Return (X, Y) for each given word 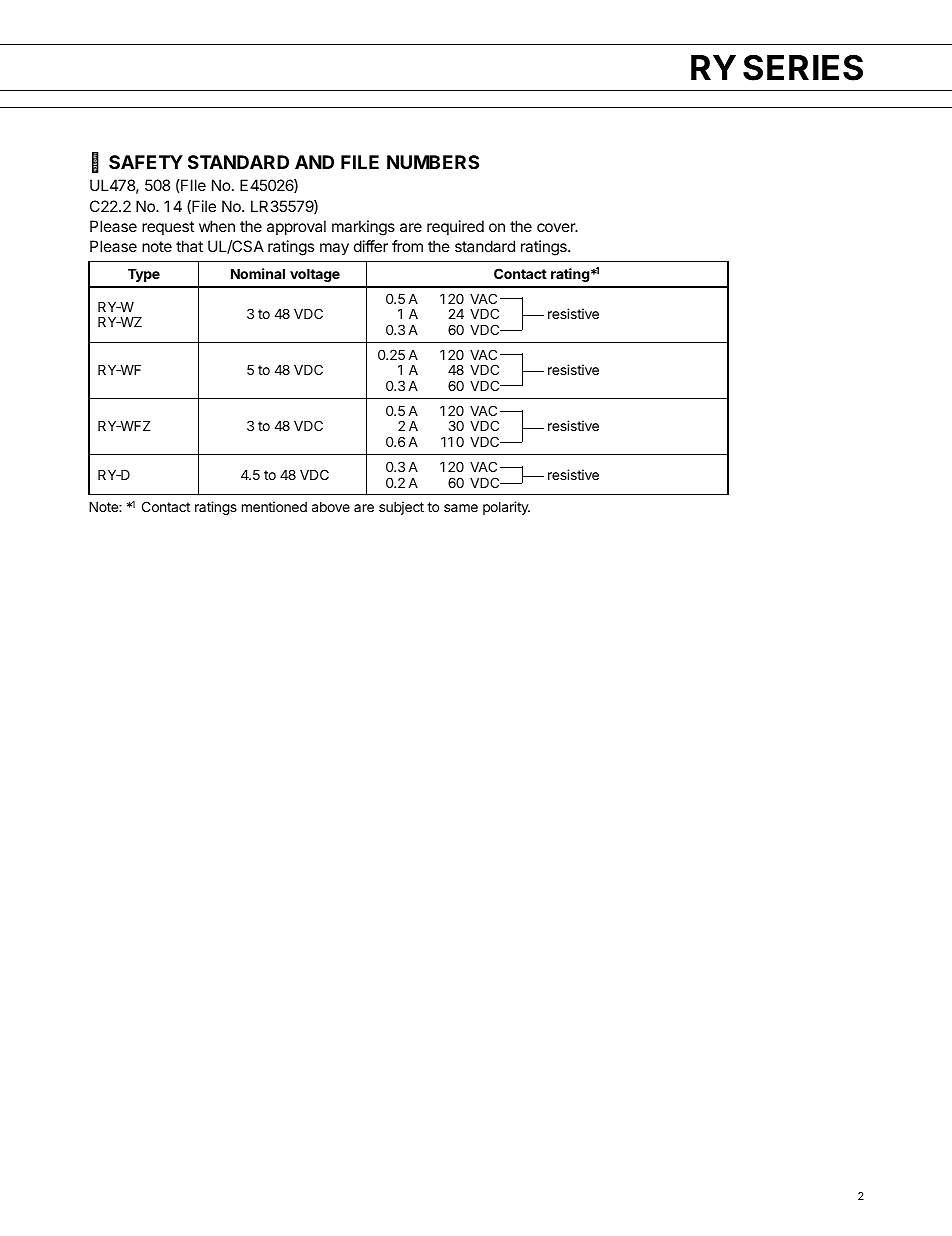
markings (363, 228)
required (455, 227)
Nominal (258, 273)
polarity (506, 508)
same (461, 508)
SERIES (803, 67)
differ (371, 246)
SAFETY (146, 162)
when (217, 226)
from (407, 246)
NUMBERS (433, 162)
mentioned (274, 506)
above (331, 507)
